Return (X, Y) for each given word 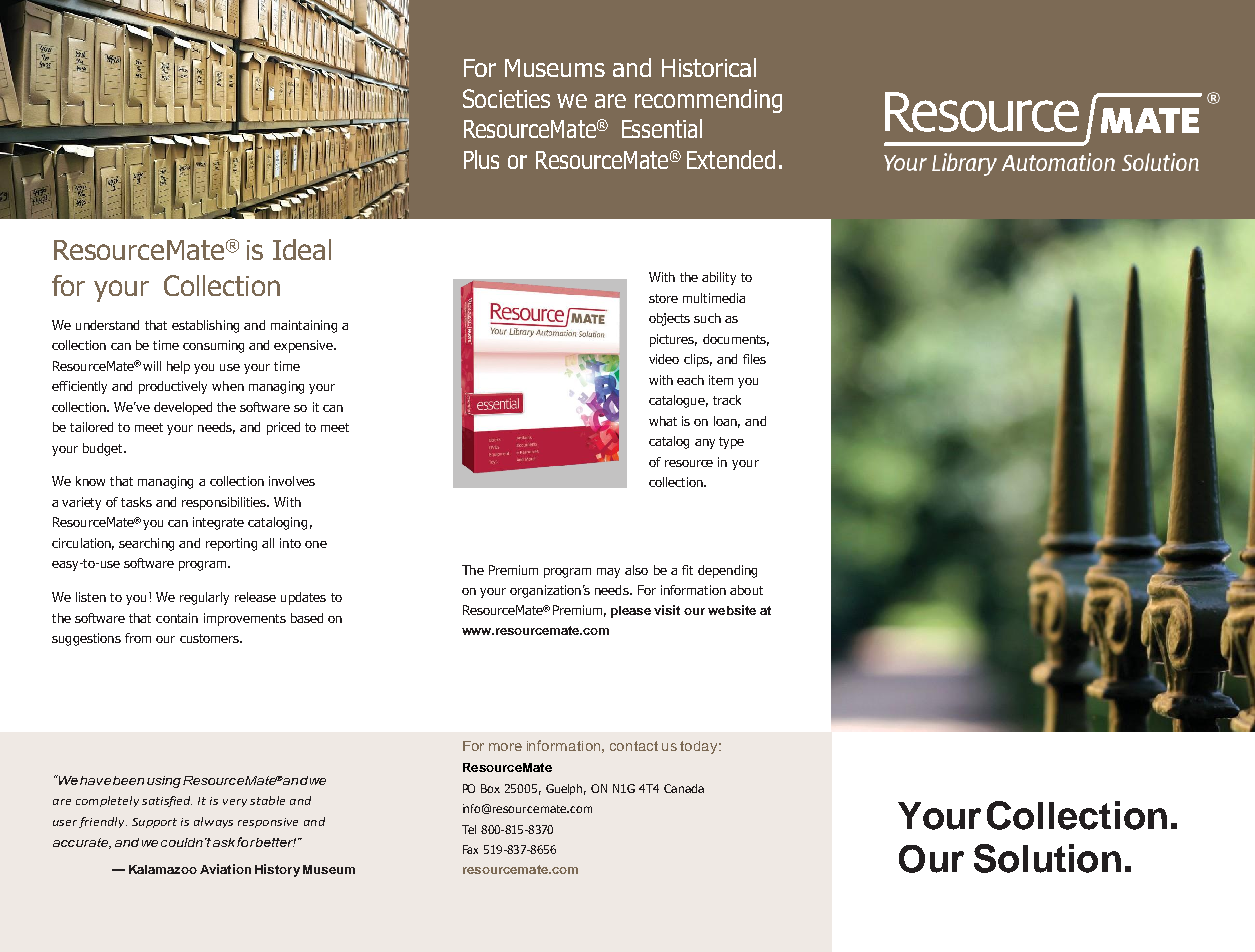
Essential (662, 128)
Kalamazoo (163, 869)
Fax (470, 849)
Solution (1047, 858)
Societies (506, 98)
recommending (708, 101)
